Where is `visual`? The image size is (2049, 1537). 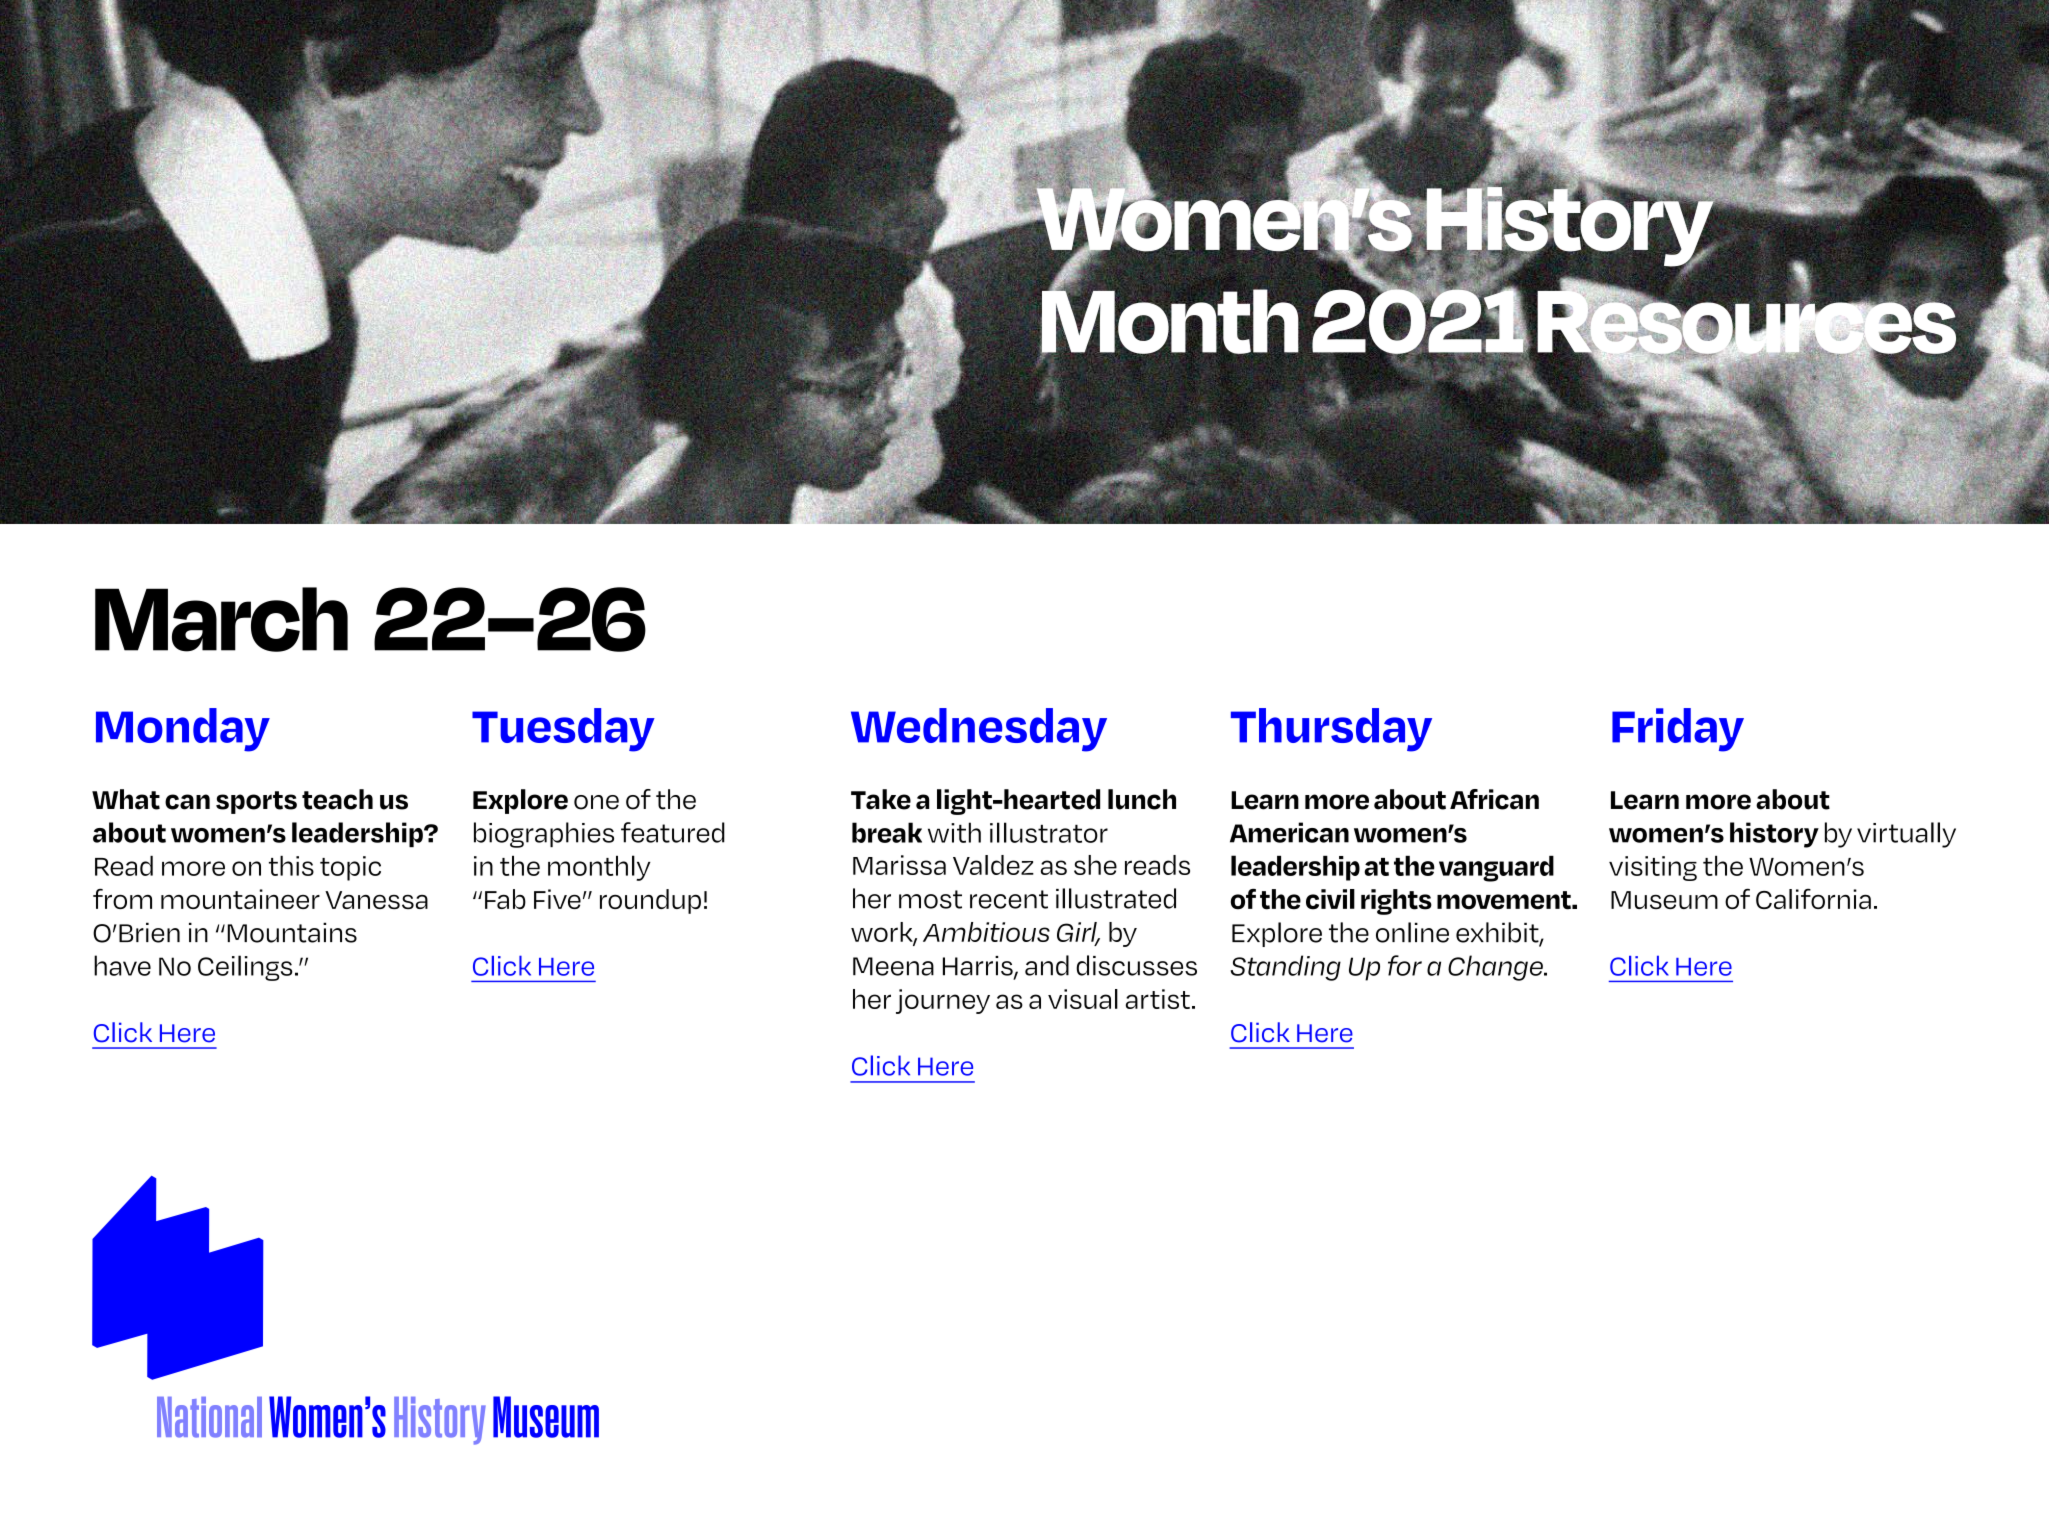 visual is located at coordinates (1083, 999).
